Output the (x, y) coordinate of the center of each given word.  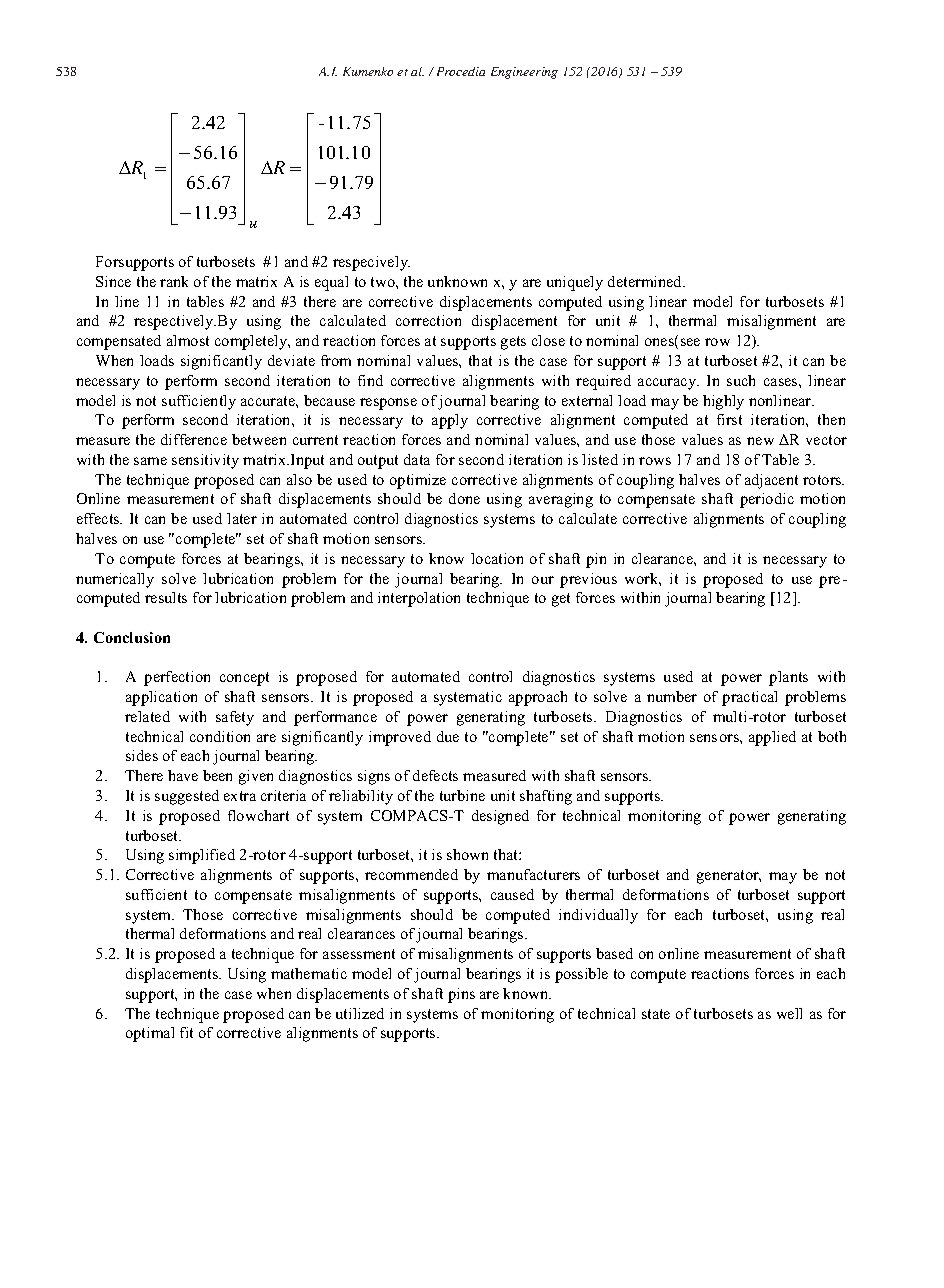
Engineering (524, 73)
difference (194, 439)
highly (723, 402)
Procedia (461, 71)
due (448, 736)
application (161, 698)
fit (186, 1032)
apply (450, 421)
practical (749, 698)
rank (174, 281)
